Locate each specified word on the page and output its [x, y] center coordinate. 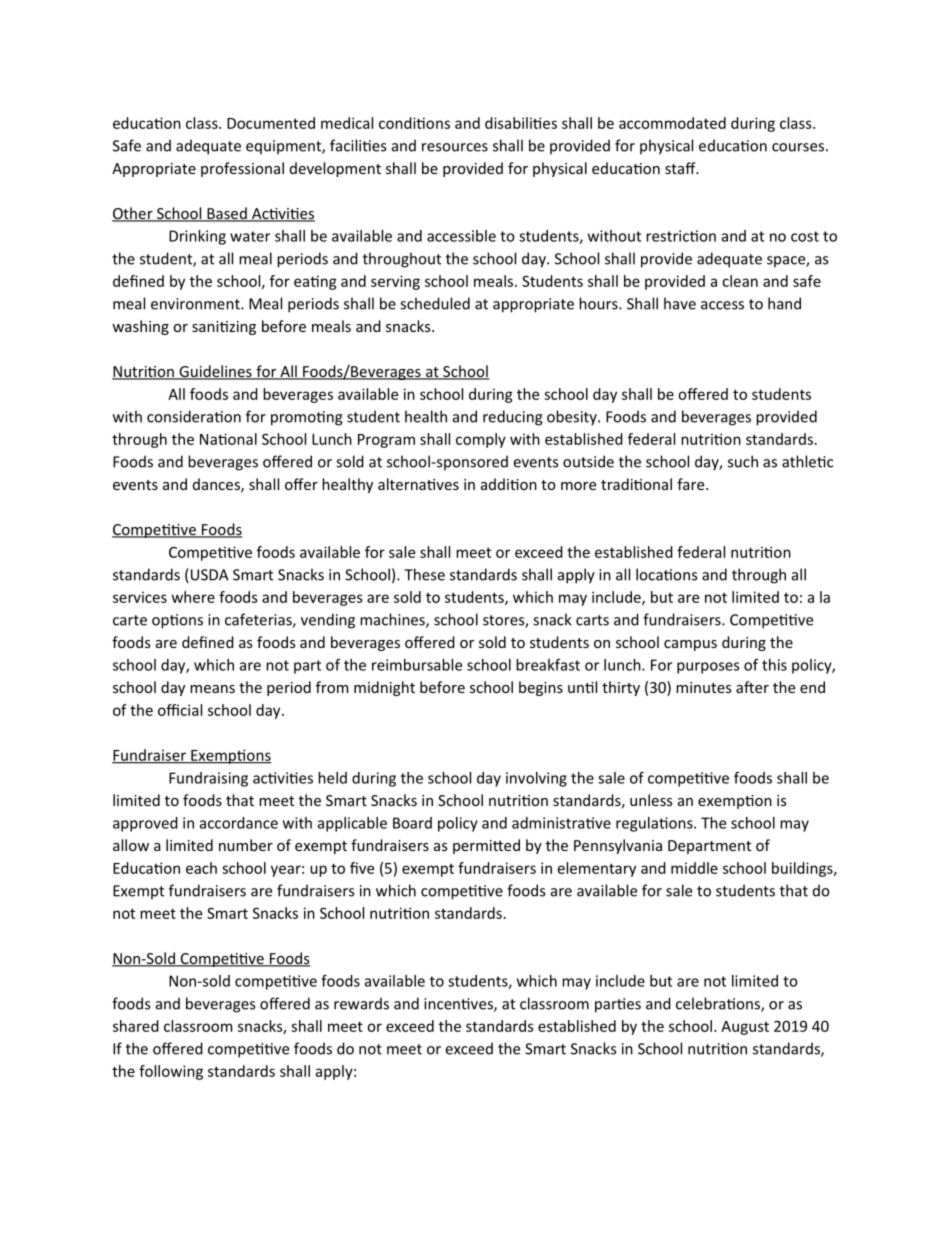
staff [681, 168]
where [193, 597]
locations [666, 574]
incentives [459, 1005]
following [171, 1072]
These [424, 574]
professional [242, 169]
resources [455, 147]
